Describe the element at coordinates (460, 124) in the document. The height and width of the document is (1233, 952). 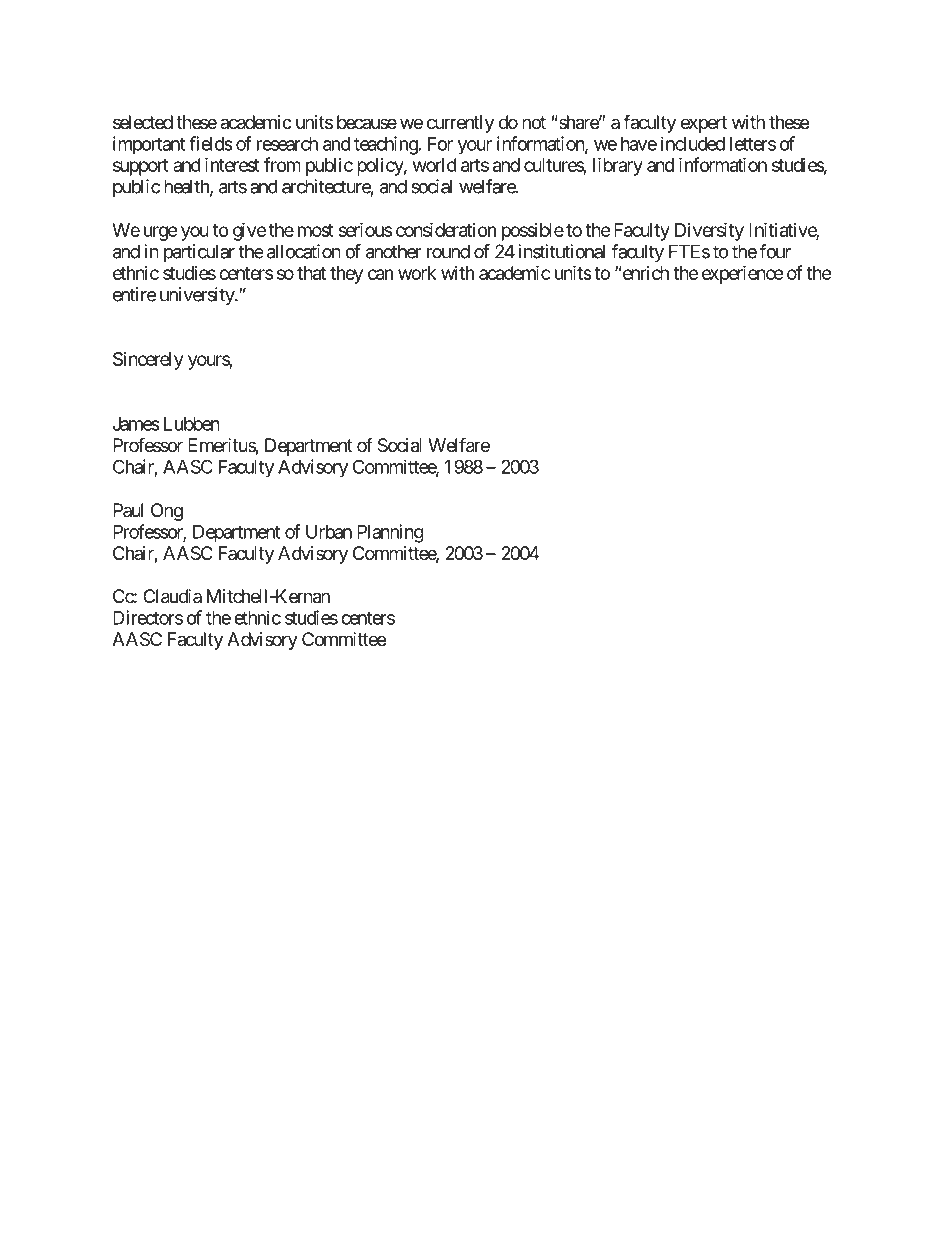
I see `currently` at that location.
